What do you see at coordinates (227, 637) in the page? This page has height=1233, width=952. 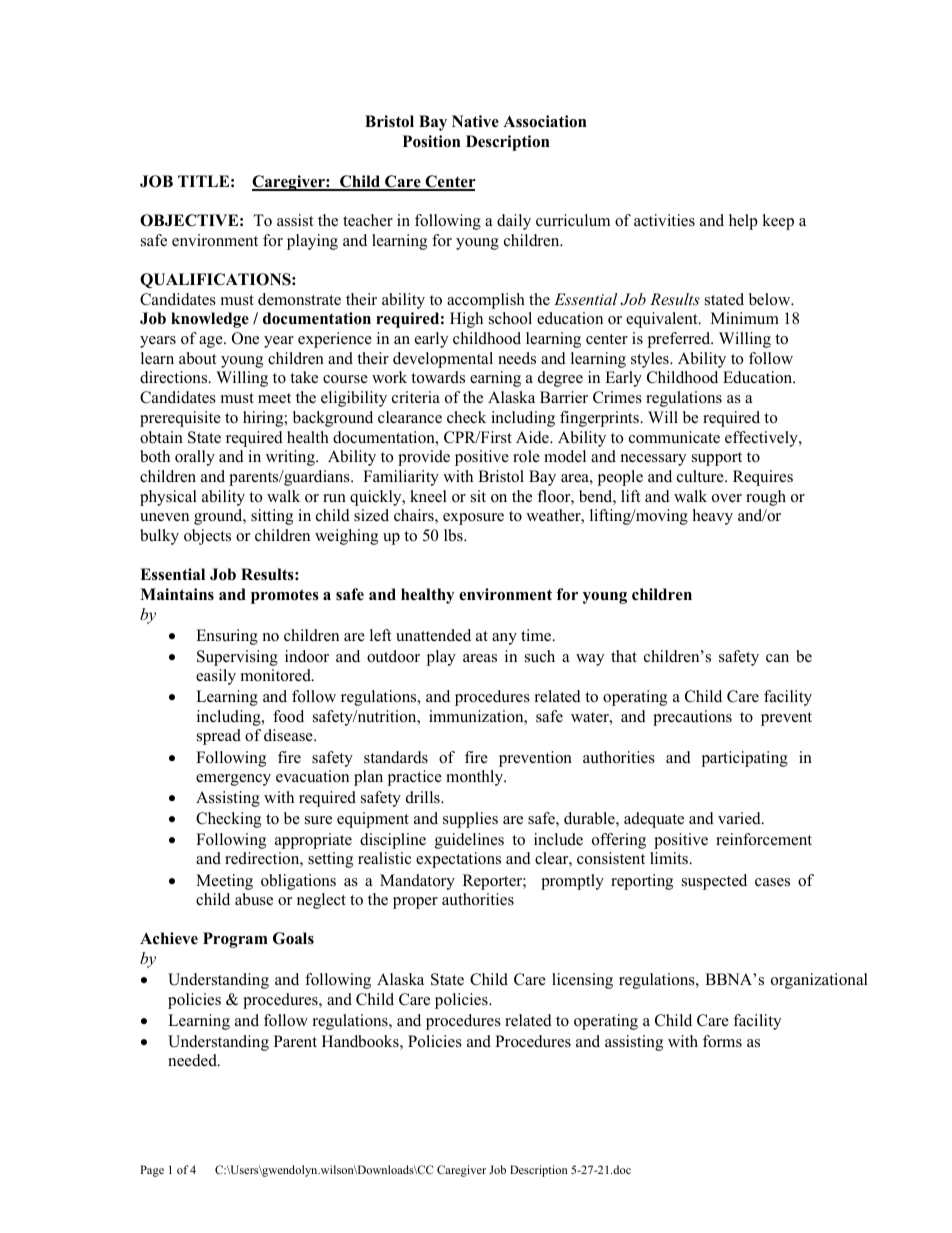 I see `Ensuring` at bounding box center [227, 637].
